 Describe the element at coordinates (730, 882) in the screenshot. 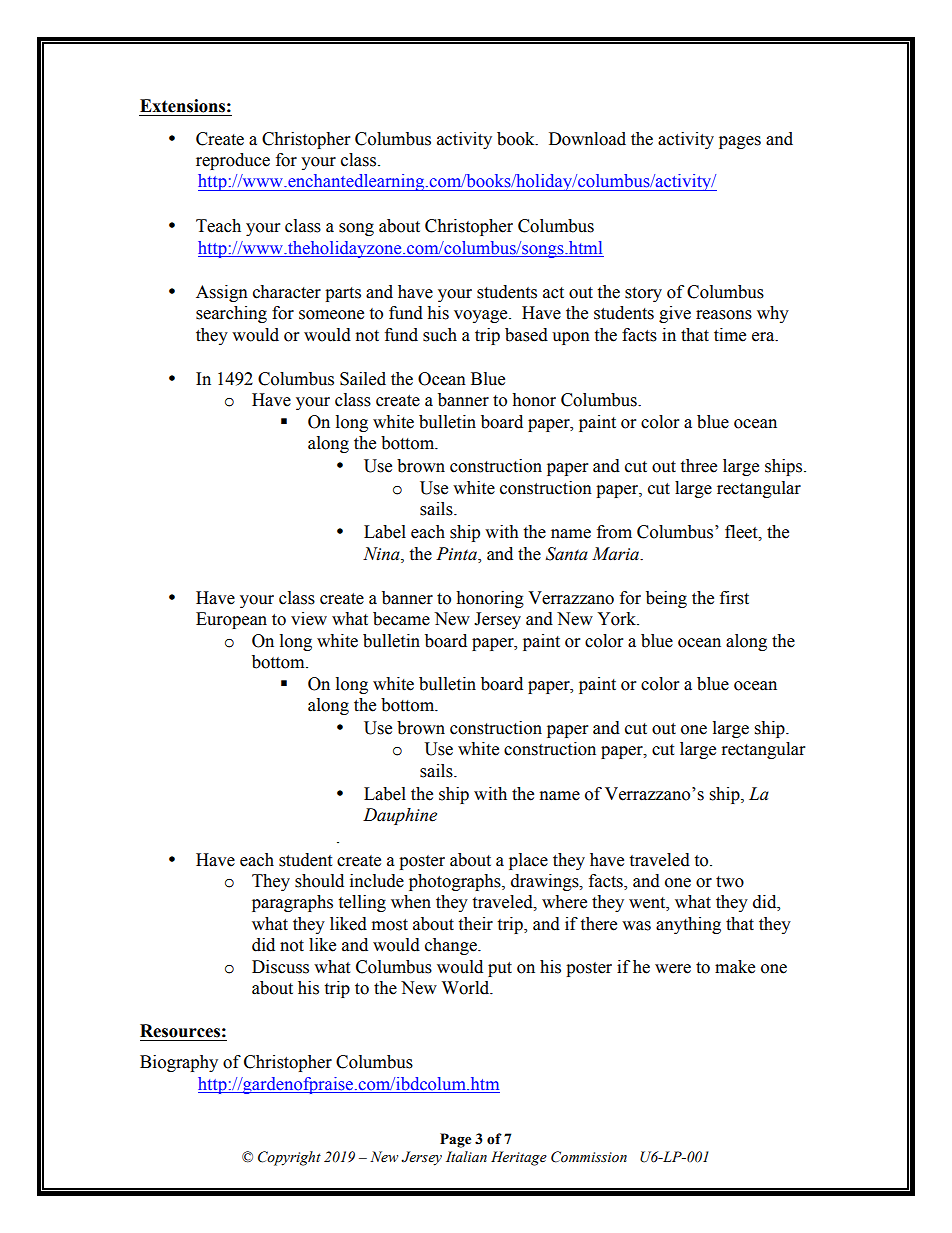

I see `two` at that location.
